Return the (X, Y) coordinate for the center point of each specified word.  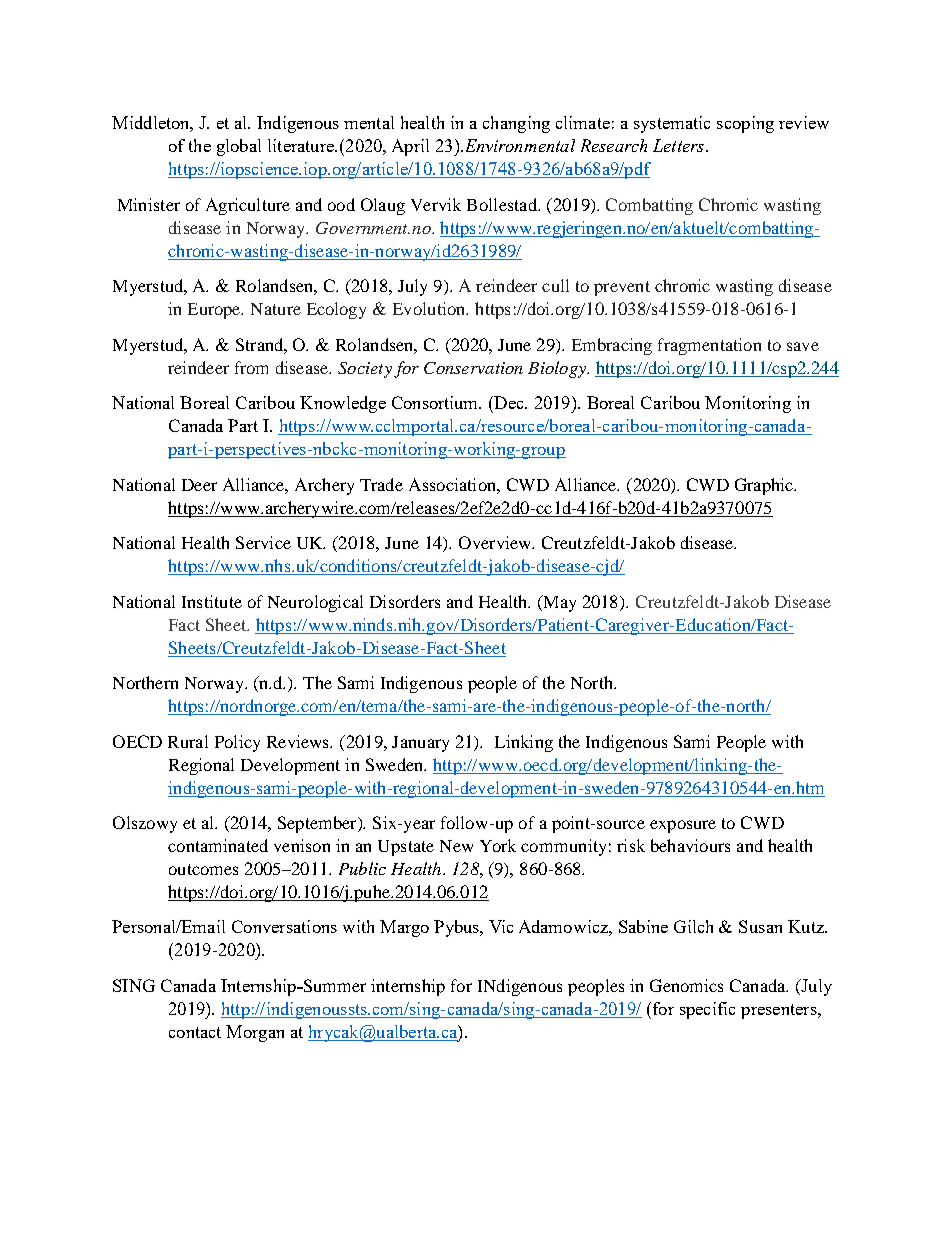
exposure (683, 826)
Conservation (473, 368)
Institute (212, 601)
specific (707, 1010)
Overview (496, 542)
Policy (237, 743)
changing (516, 124)
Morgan (255, 1033)
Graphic (765, 486)
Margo (404, 928)
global (239, 147)
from (251, 367)
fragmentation (709, 346)
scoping (745, 124)
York (498, 845)
